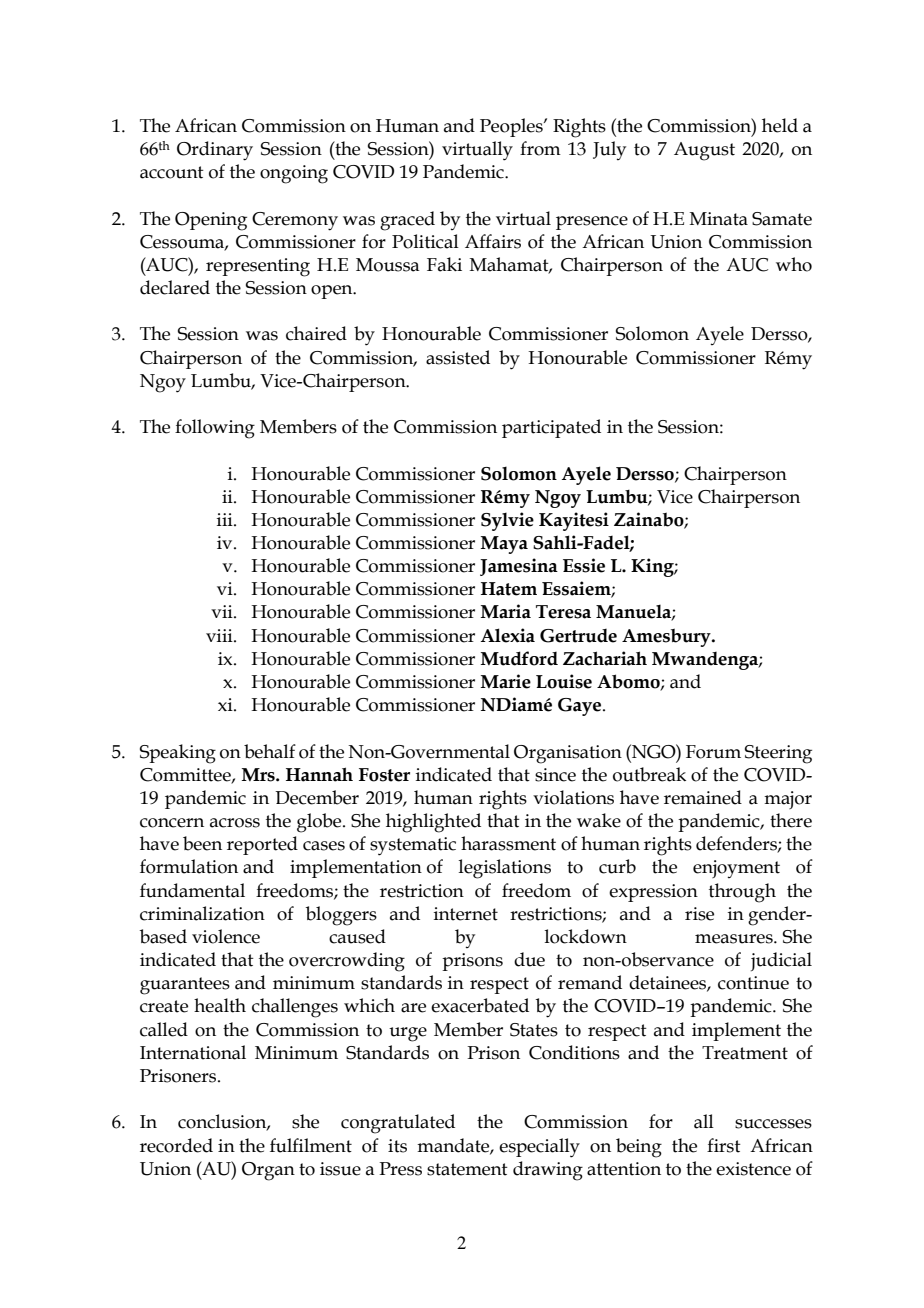  What do you see at coordinates (605, 658) in the screenshot?
I see `Zachariah` at bounding box center [605, 658].
